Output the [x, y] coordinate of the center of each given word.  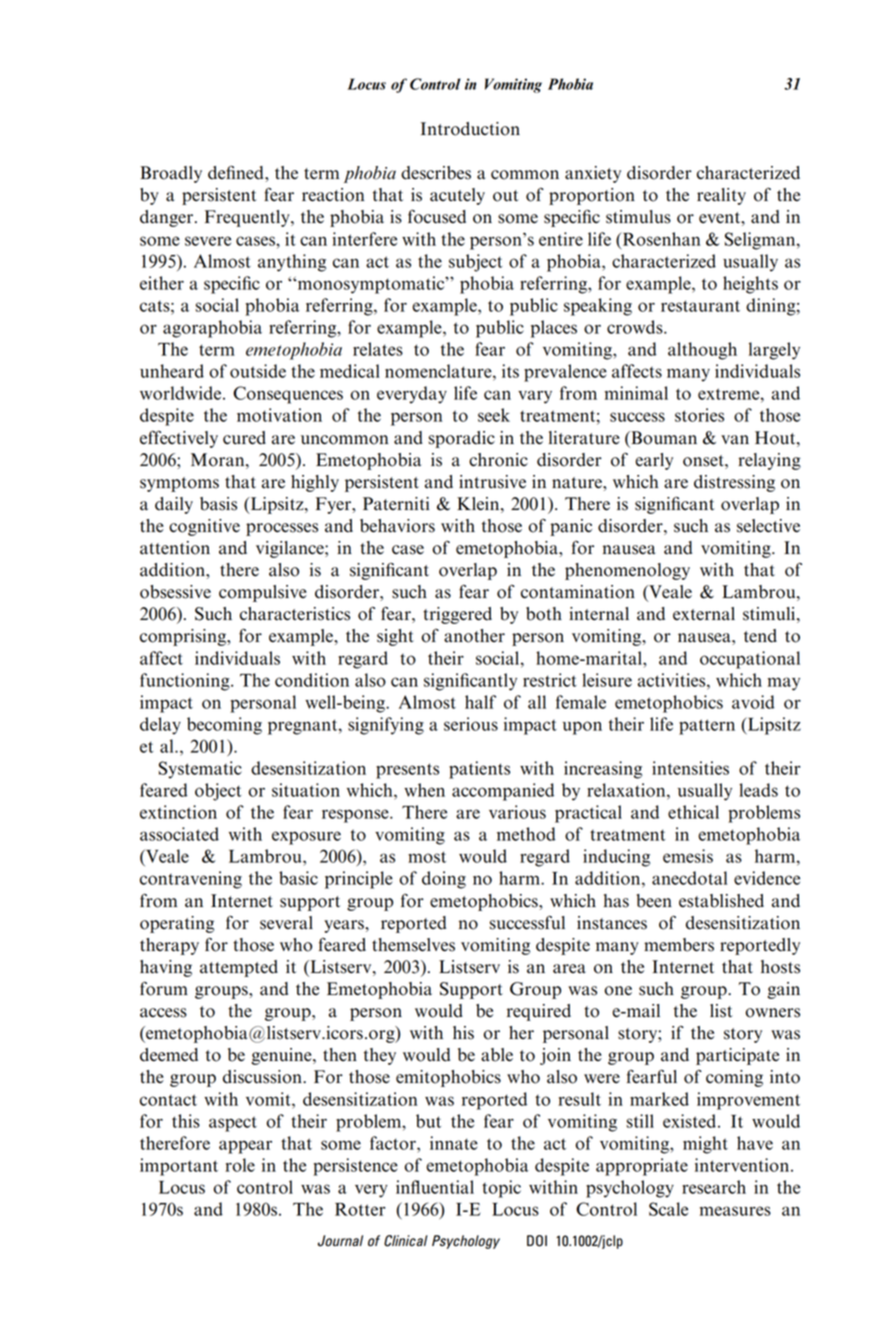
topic [501, 1189]
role [240, 1165]
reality [721, 196]
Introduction [470, 129]
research [714, 1187]
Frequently [248, 218]
